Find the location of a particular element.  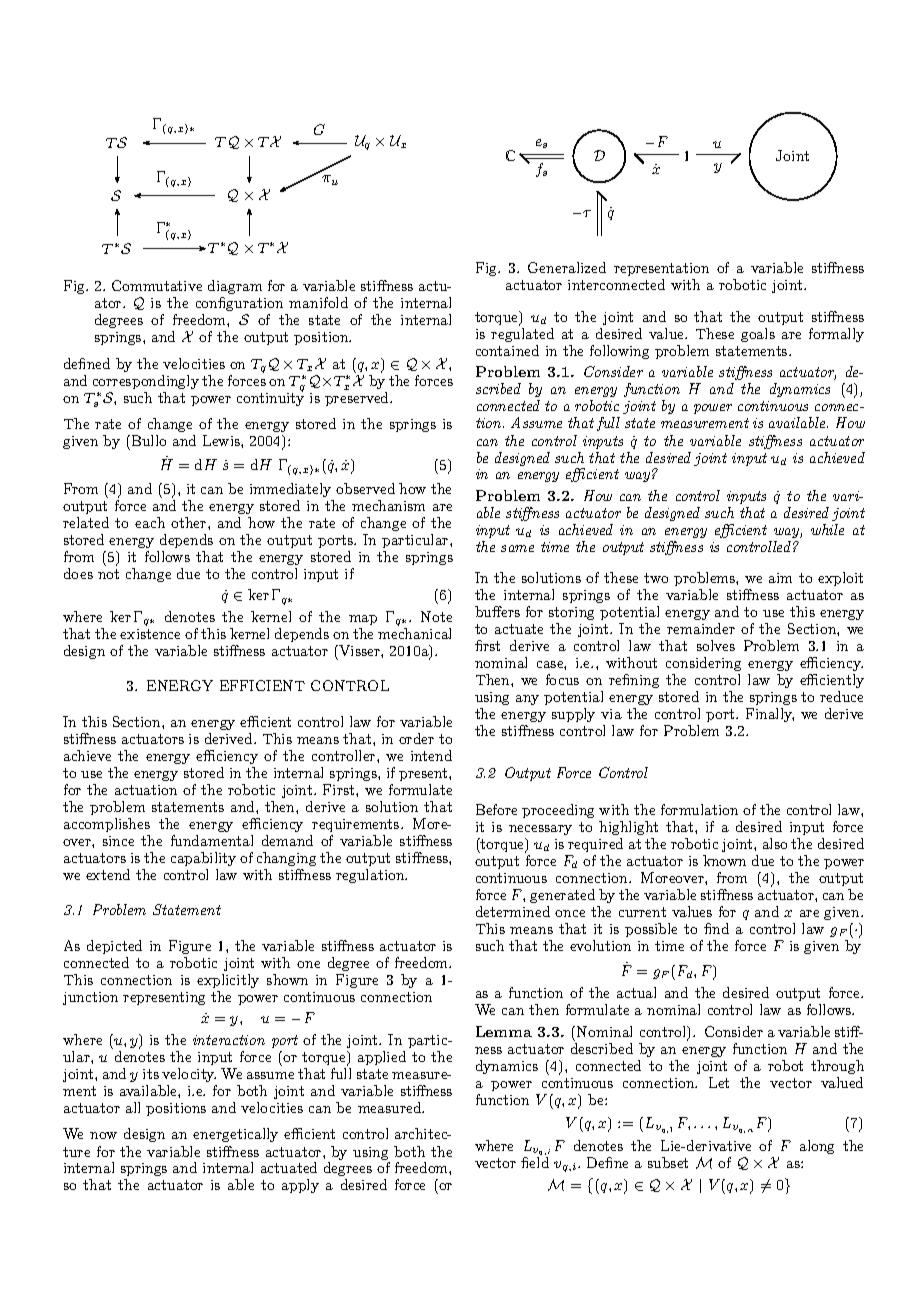

other is located at coordinates (190, 522).
